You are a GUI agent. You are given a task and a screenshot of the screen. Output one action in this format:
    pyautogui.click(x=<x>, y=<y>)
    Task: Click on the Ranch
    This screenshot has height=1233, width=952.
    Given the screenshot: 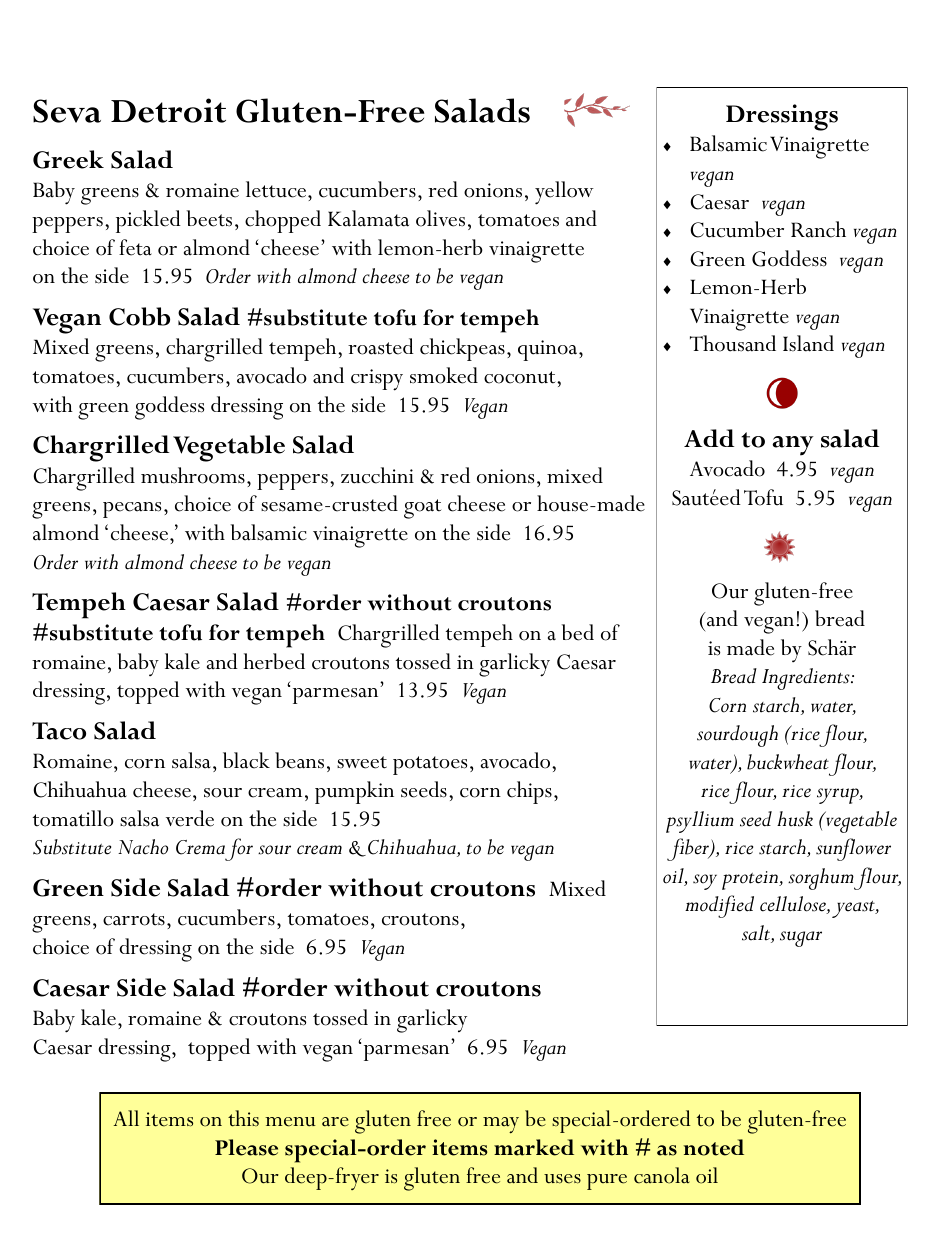 What is the action you would take?
    pyautogui.click(x=818, y=229)
